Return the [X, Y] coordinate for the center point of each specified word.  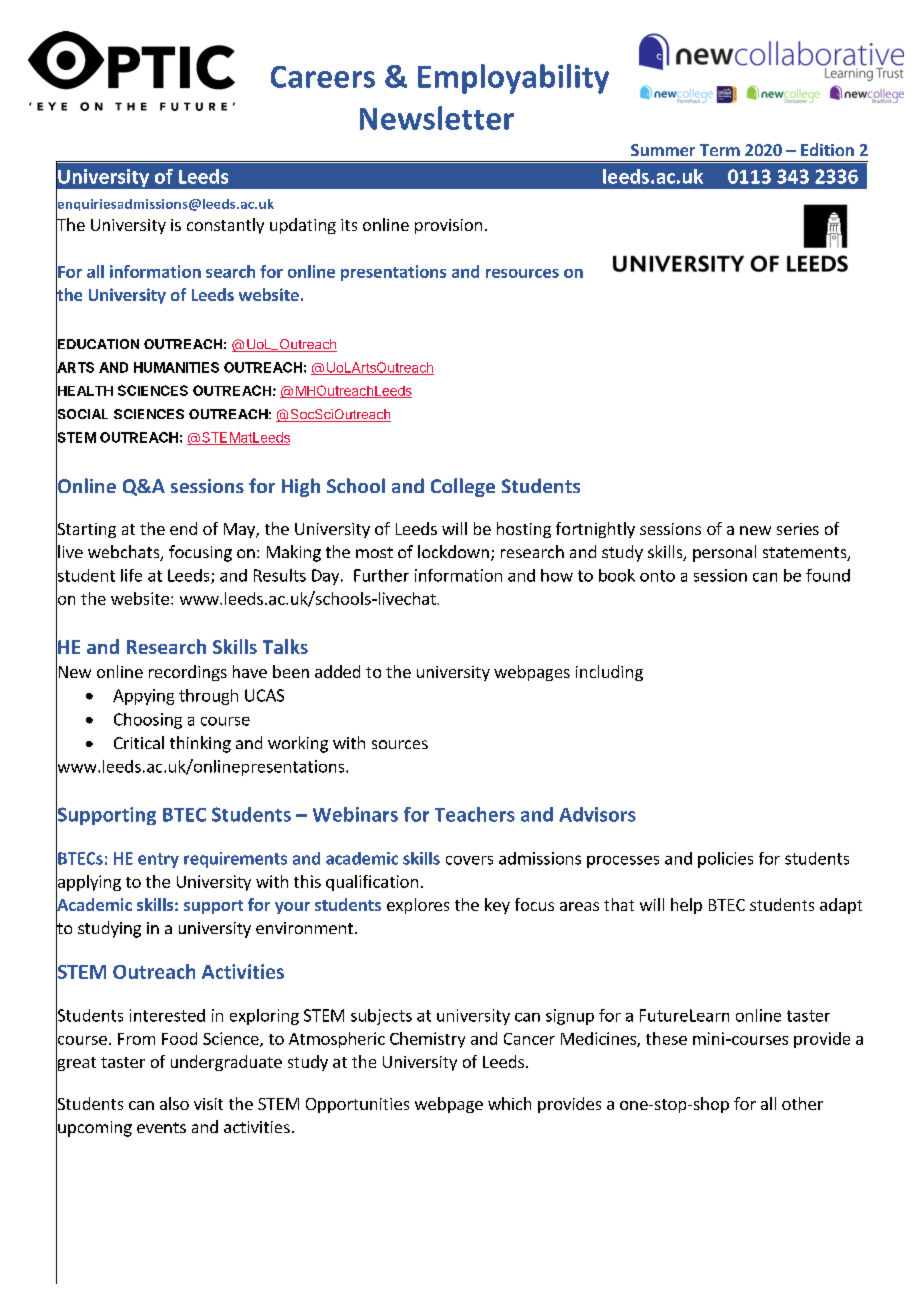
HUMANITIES [176, 367]
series [798, 529]
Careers [323, 77]
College [463, 487]
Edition [827, 149]
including [609, 673]
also [174, 1103]
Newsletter [437, 118]
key [497, 906]
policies [725, 860]
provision [448, 226]
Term [720, 150]
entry [158, 860]
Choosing [148, 721]
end [183, 528]
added [337, 671]
